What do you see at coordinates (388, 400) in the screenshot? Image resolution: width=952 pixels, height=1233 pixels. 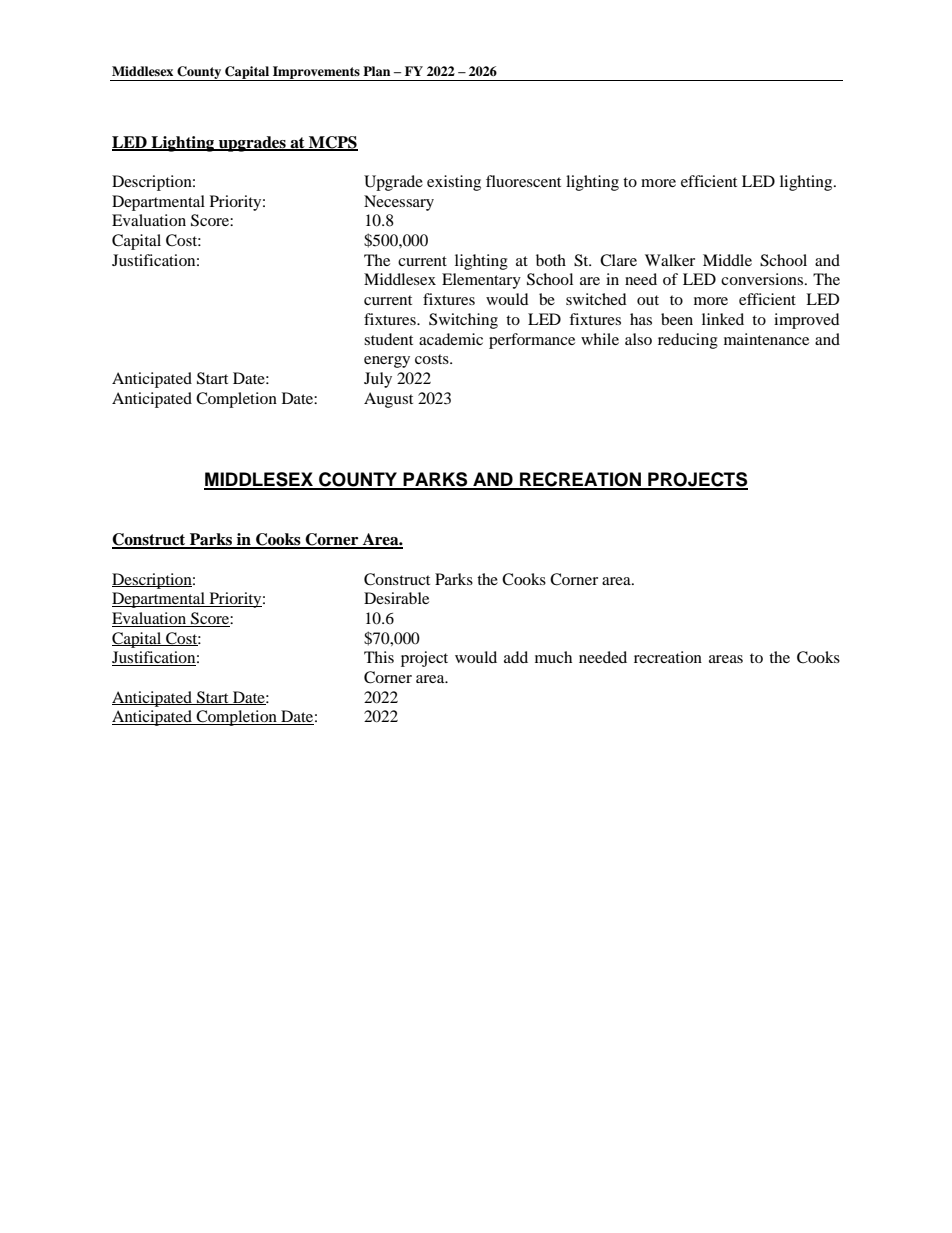 I see `August` at bounding box center [388, 400].
